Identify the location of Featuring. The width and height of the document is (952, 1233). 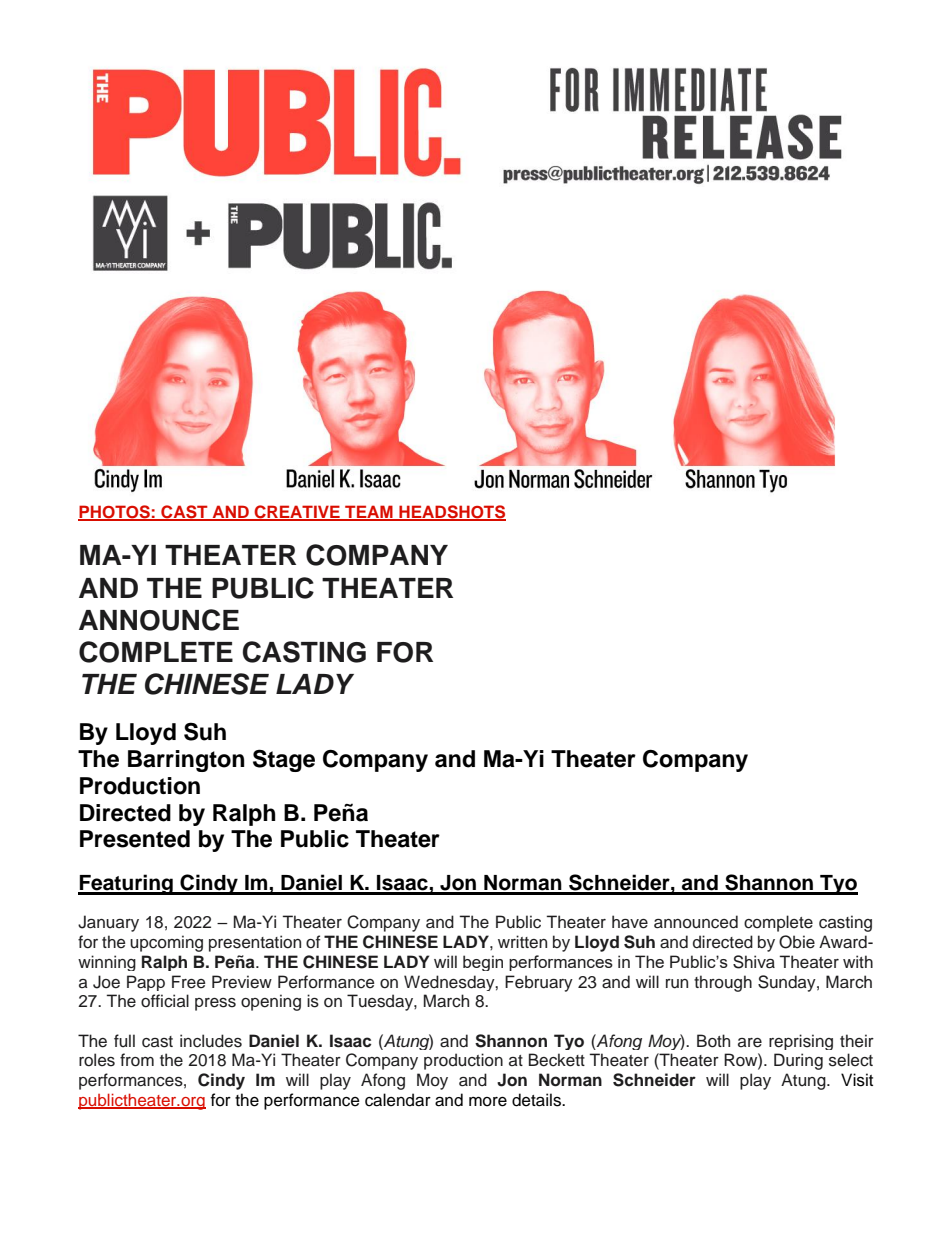
(126, 884).
